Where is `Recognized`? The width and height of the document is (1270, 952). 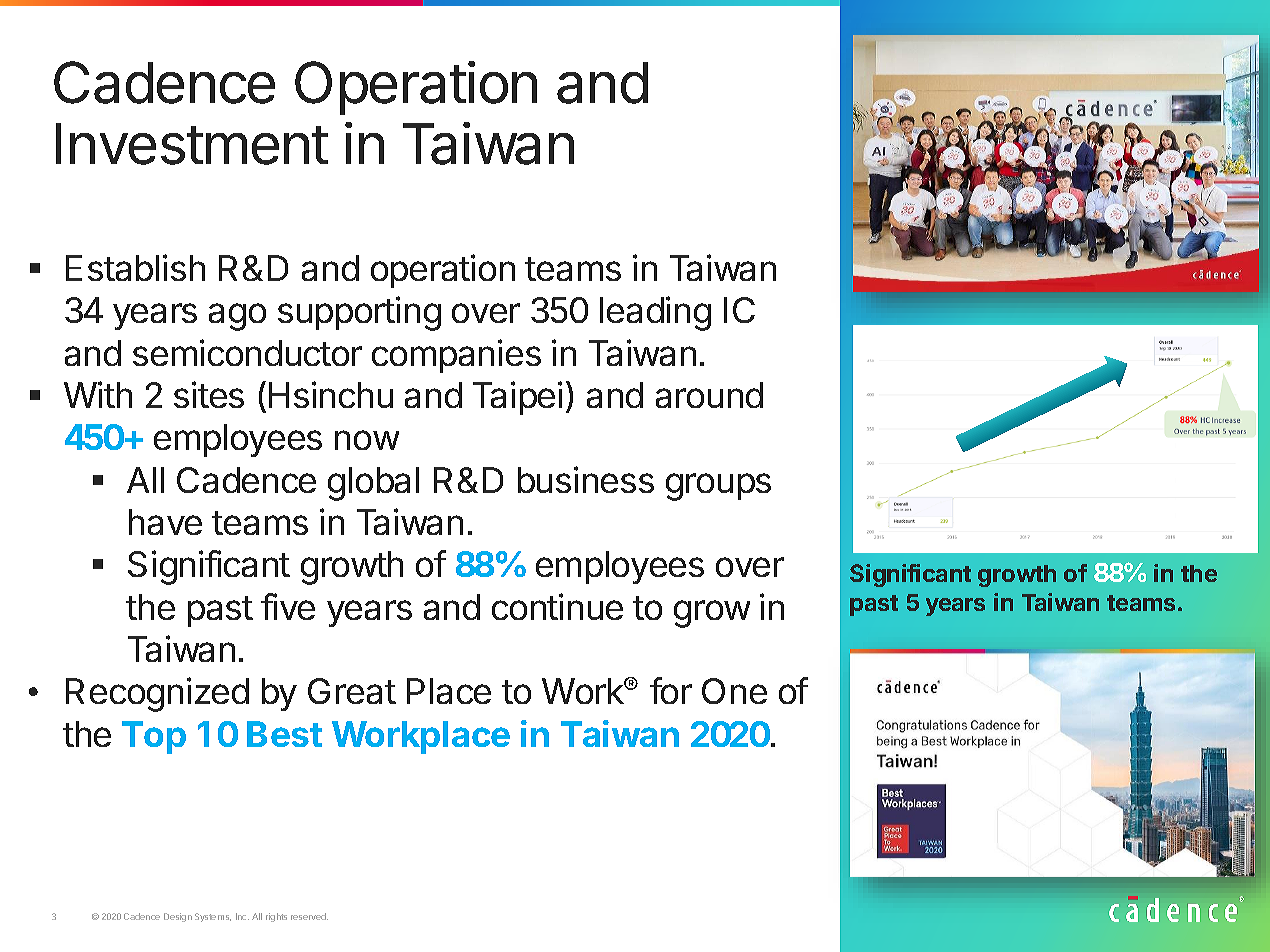 Recognized is located at coordinates (157, 694).
